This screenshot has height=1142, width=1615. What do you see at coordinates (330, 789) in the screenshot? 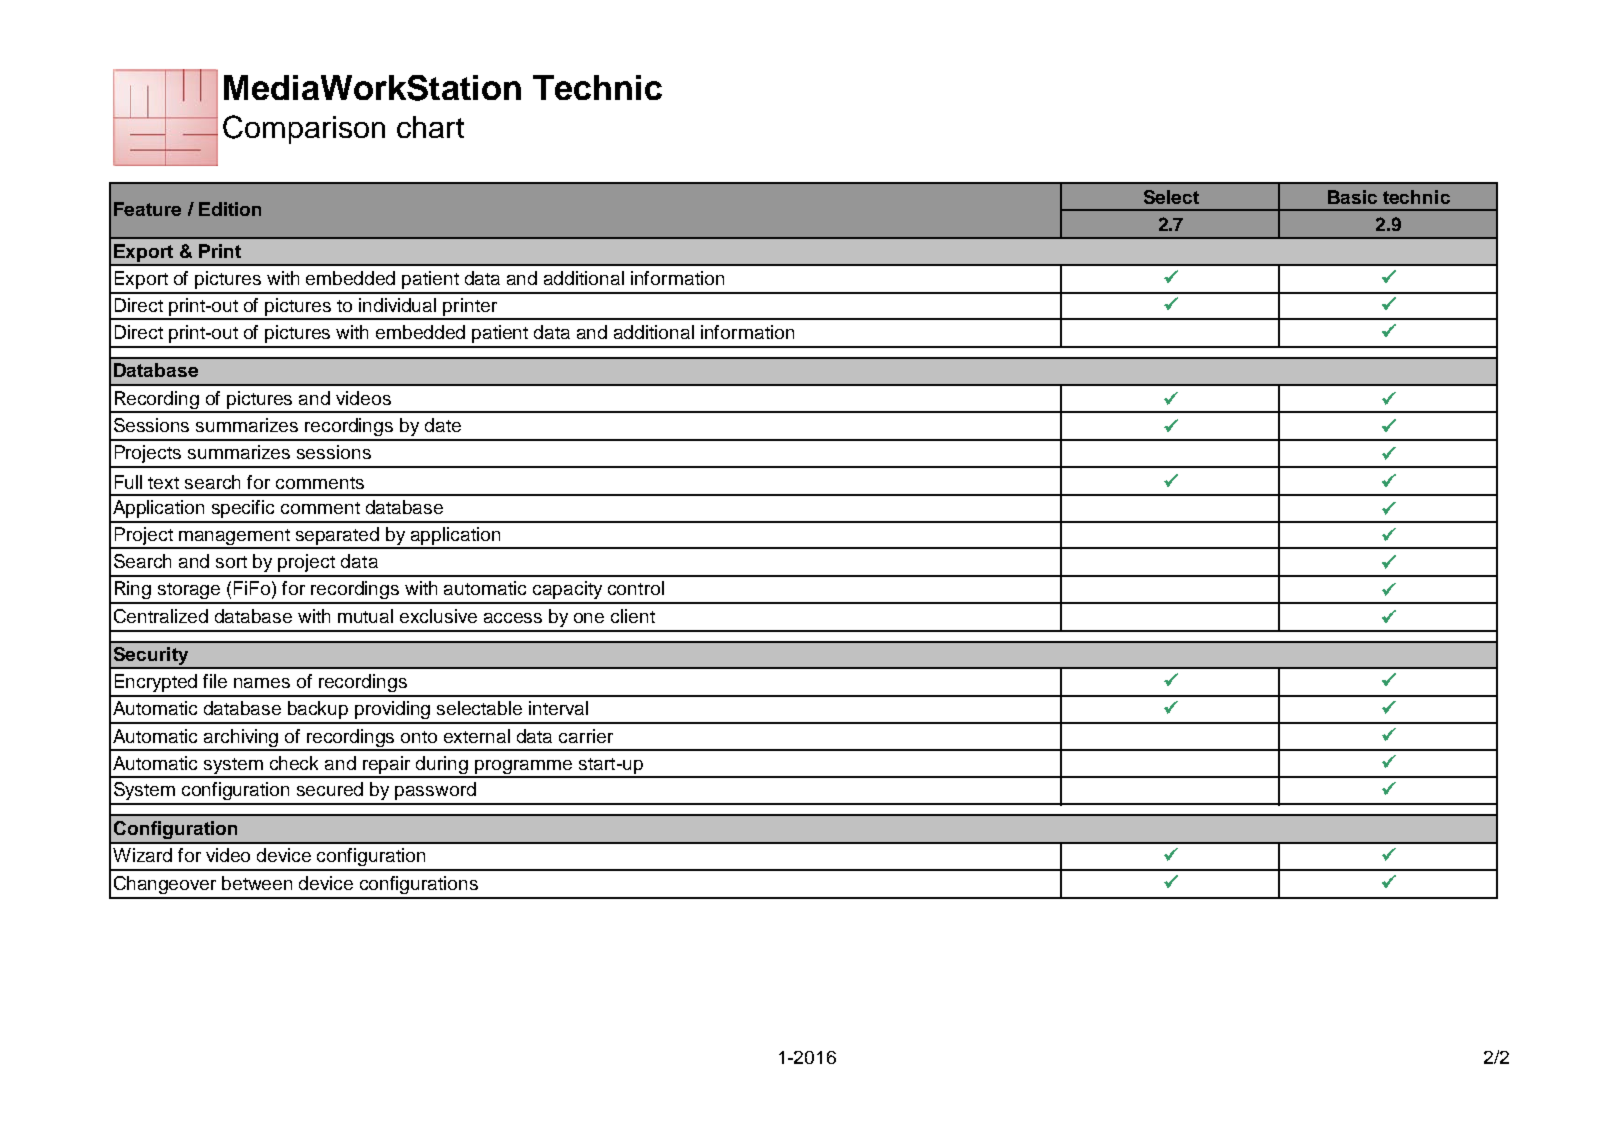
I see `secured` at bounding box center [330, 789].
